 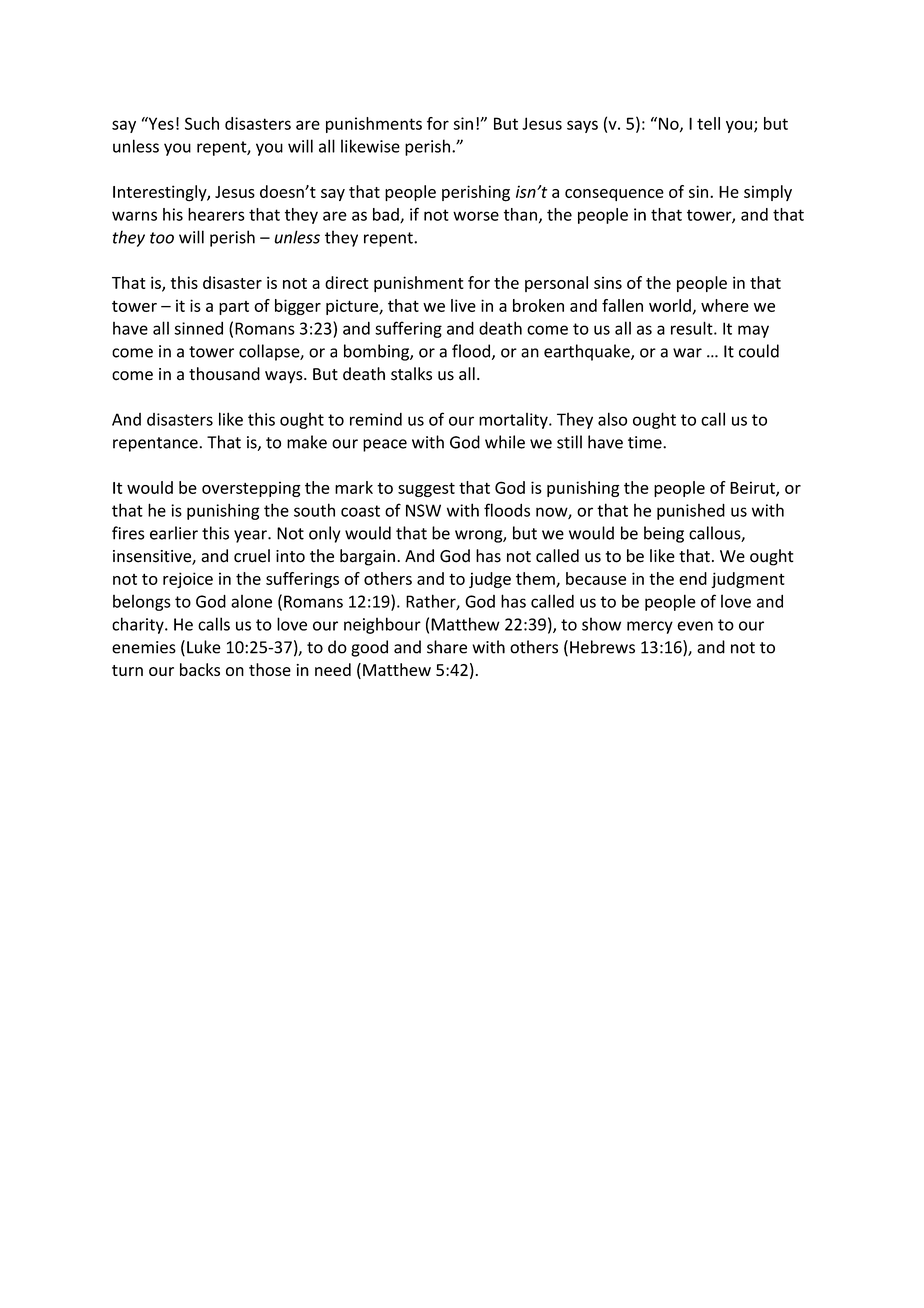 What do you see at coordinates (447, 647) in the screenshot?
I see `share` at bounding box center [447, 647].
